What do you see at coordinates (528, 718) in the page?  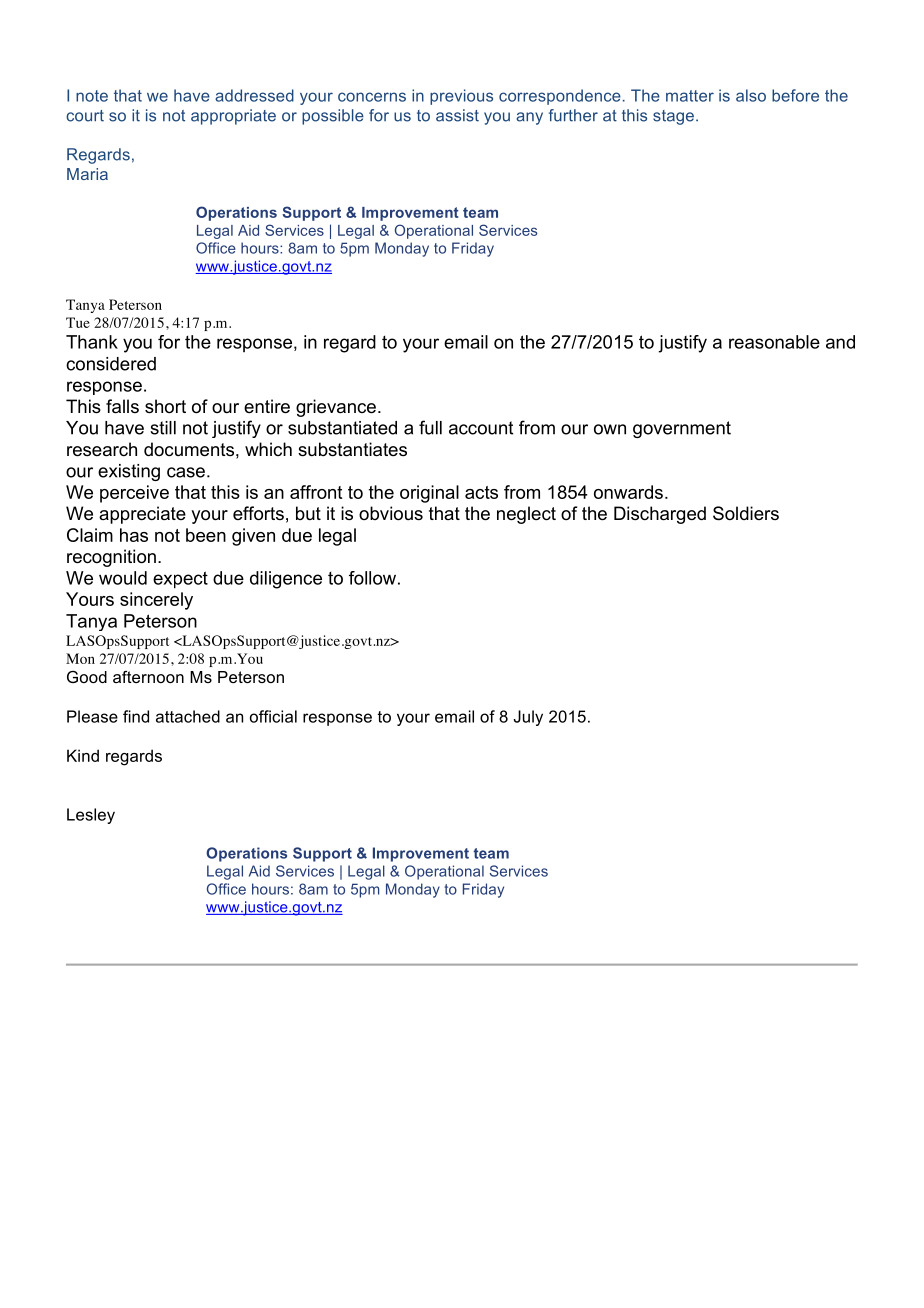 I see `July` at bounding box center [528, 718].
